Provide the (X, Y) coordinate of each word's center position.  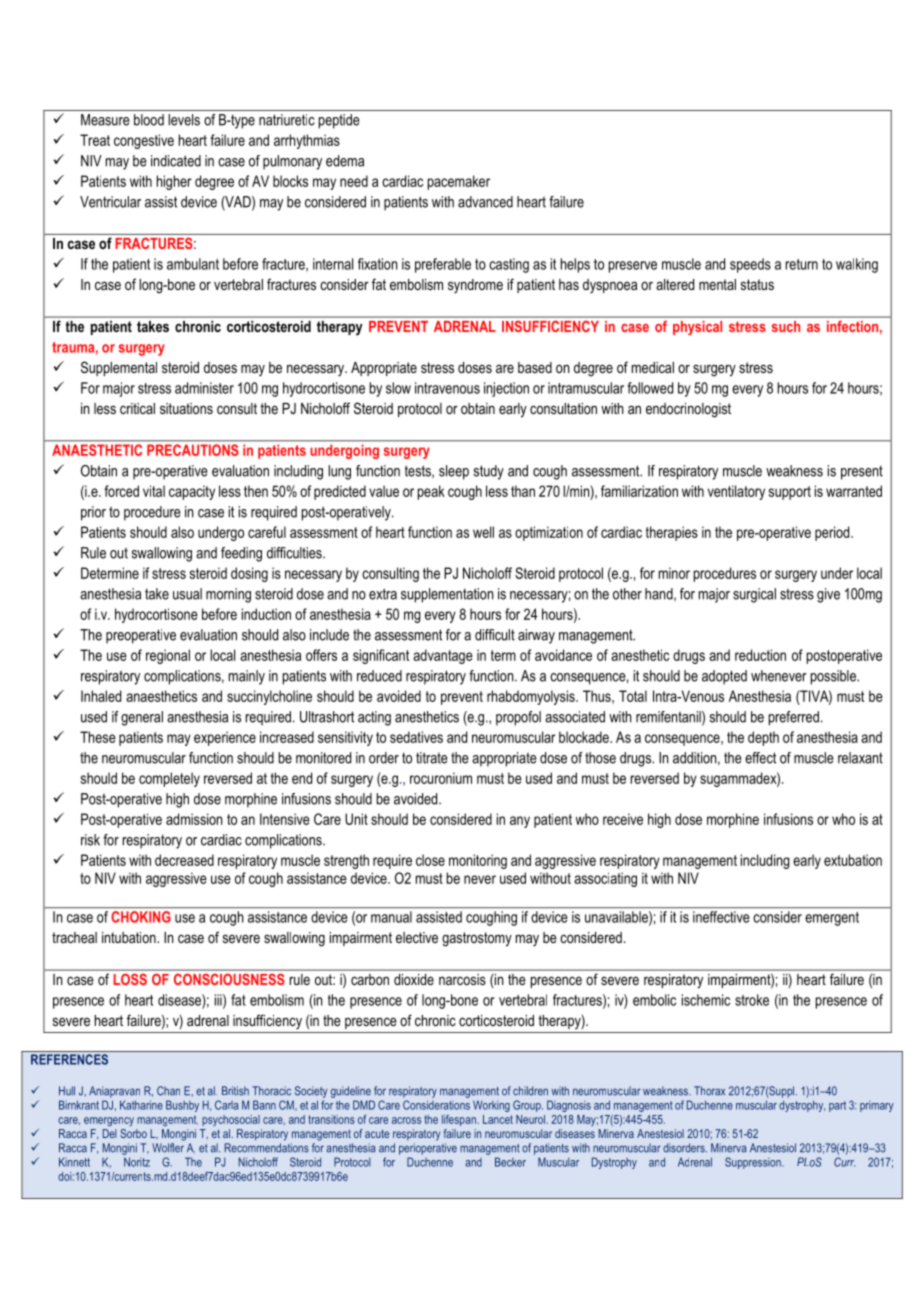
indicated (176, 161)
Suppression (754, 1163)
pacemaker (459, 182)
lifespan (459, 1120)
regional (168, 656)
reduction (760, 655)
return (802, 264)
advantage (443, 656)
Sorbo (133, 1133)
